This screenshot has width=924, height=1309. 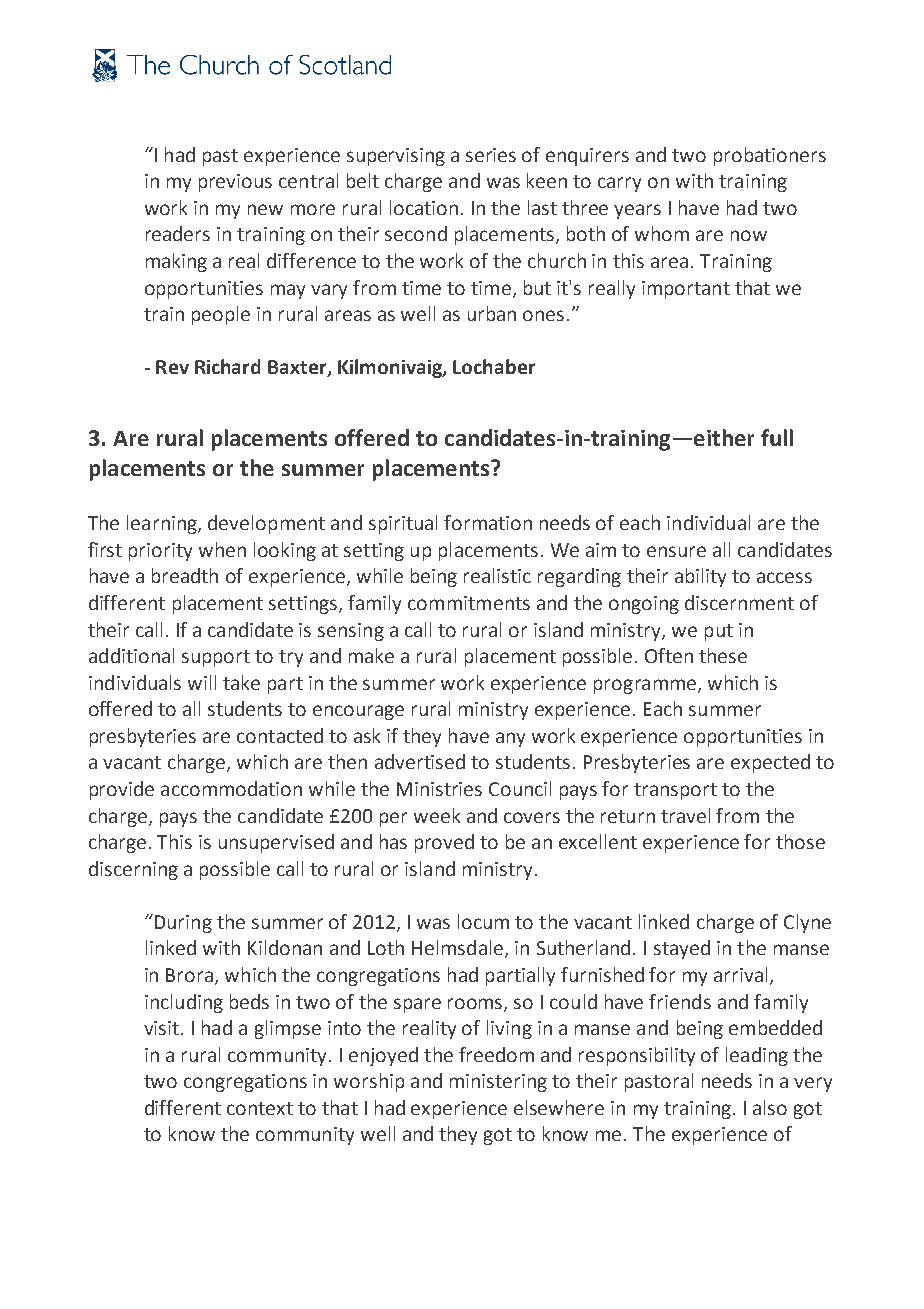 What do you see at coordinates (488, 522) in the screenshot?
I see `formation` at bounding box center [488, 522].
